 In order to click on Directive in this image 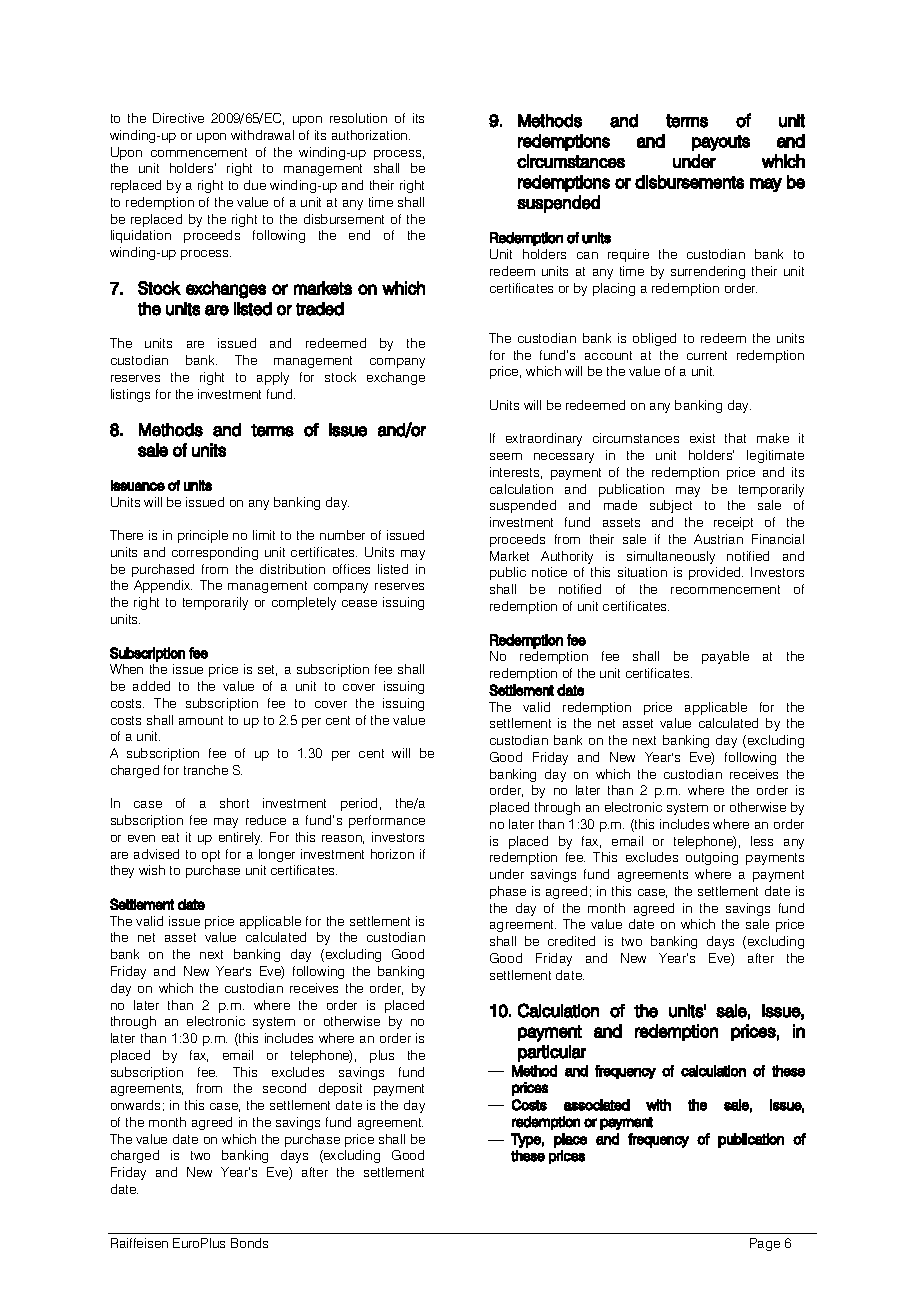, I will do `click(178, 118)`.
